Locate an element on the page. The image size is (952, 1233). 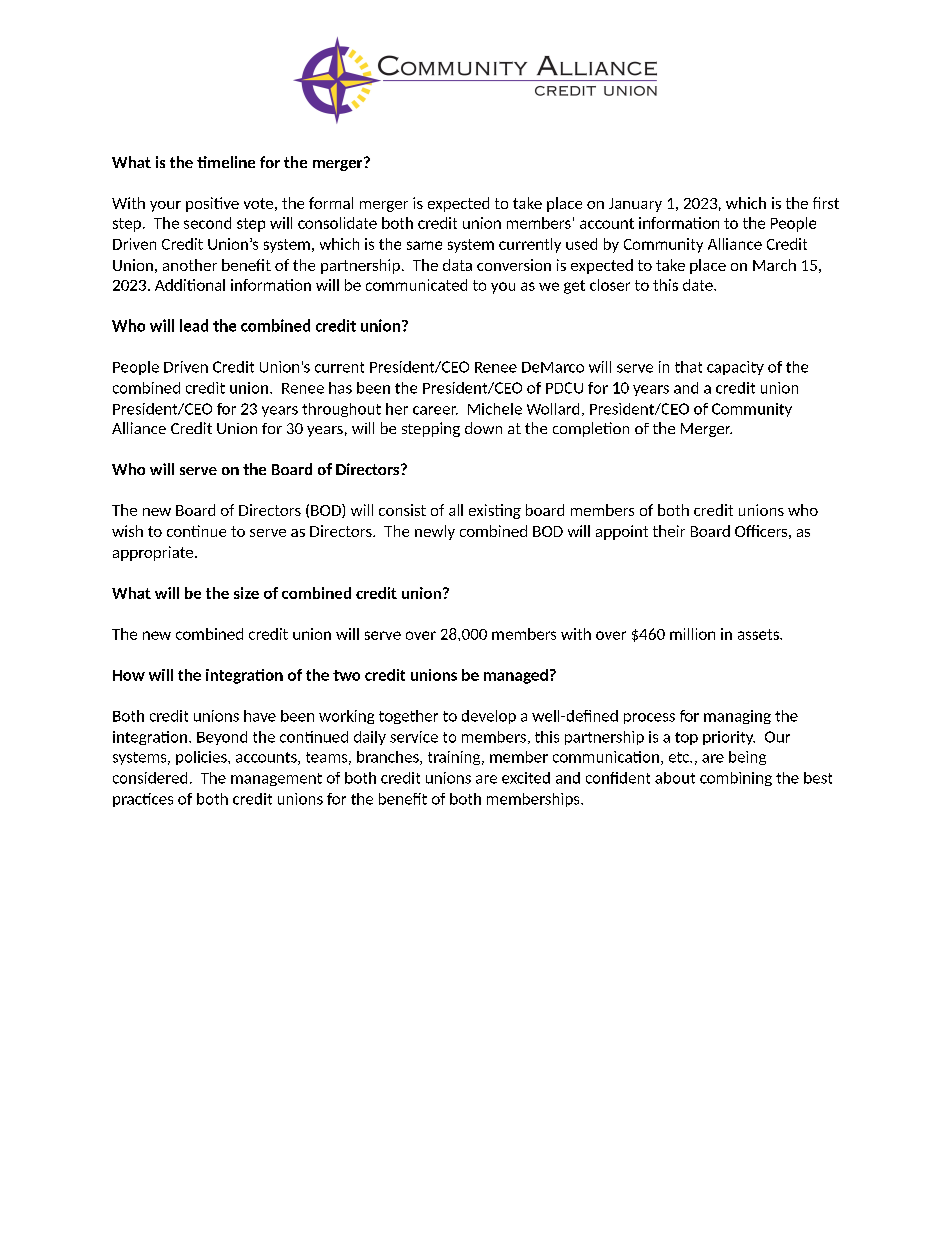
first is located at coordinates (826, 203).
